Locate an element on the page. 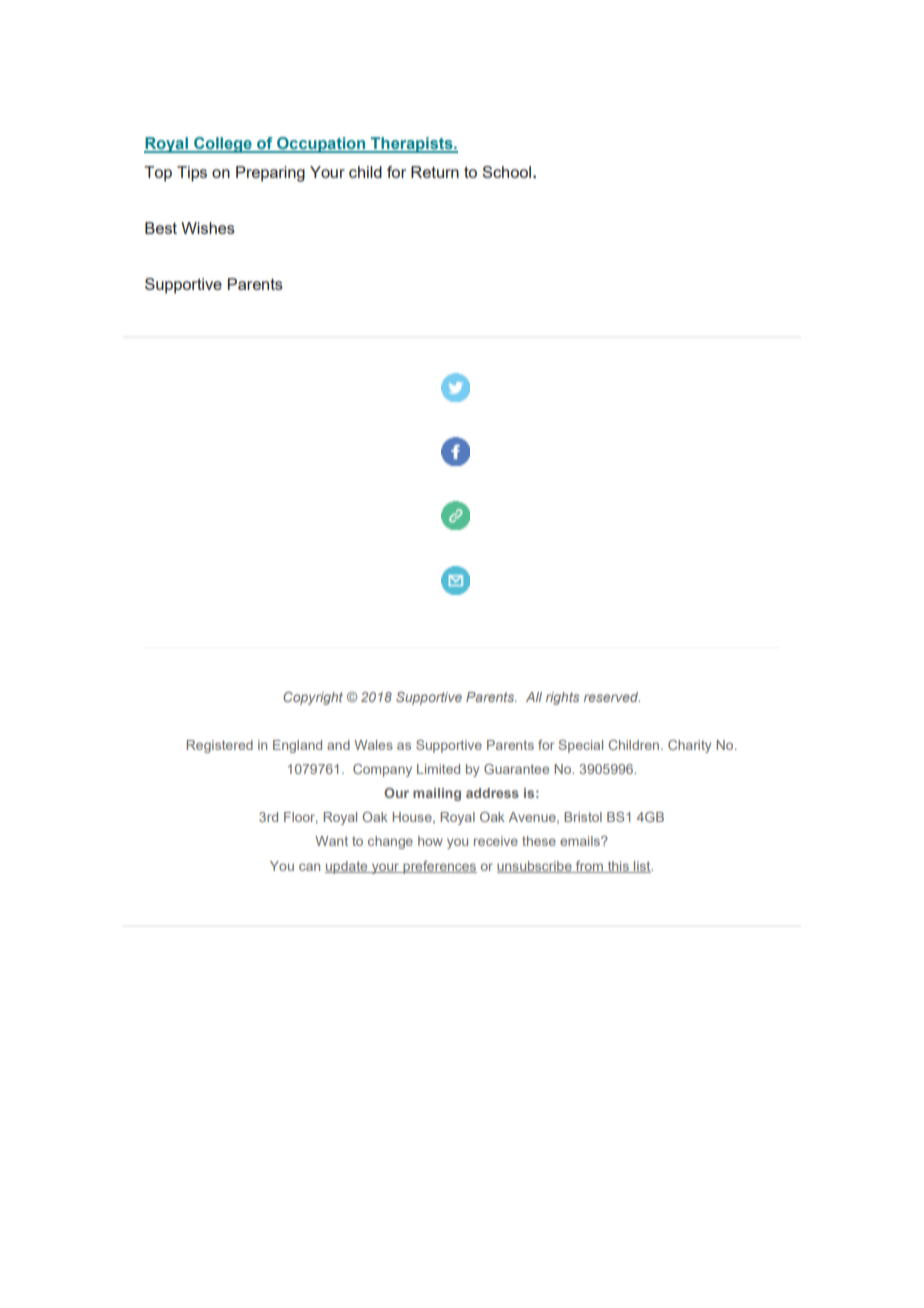  Return is located at coordinates (435, 172).
